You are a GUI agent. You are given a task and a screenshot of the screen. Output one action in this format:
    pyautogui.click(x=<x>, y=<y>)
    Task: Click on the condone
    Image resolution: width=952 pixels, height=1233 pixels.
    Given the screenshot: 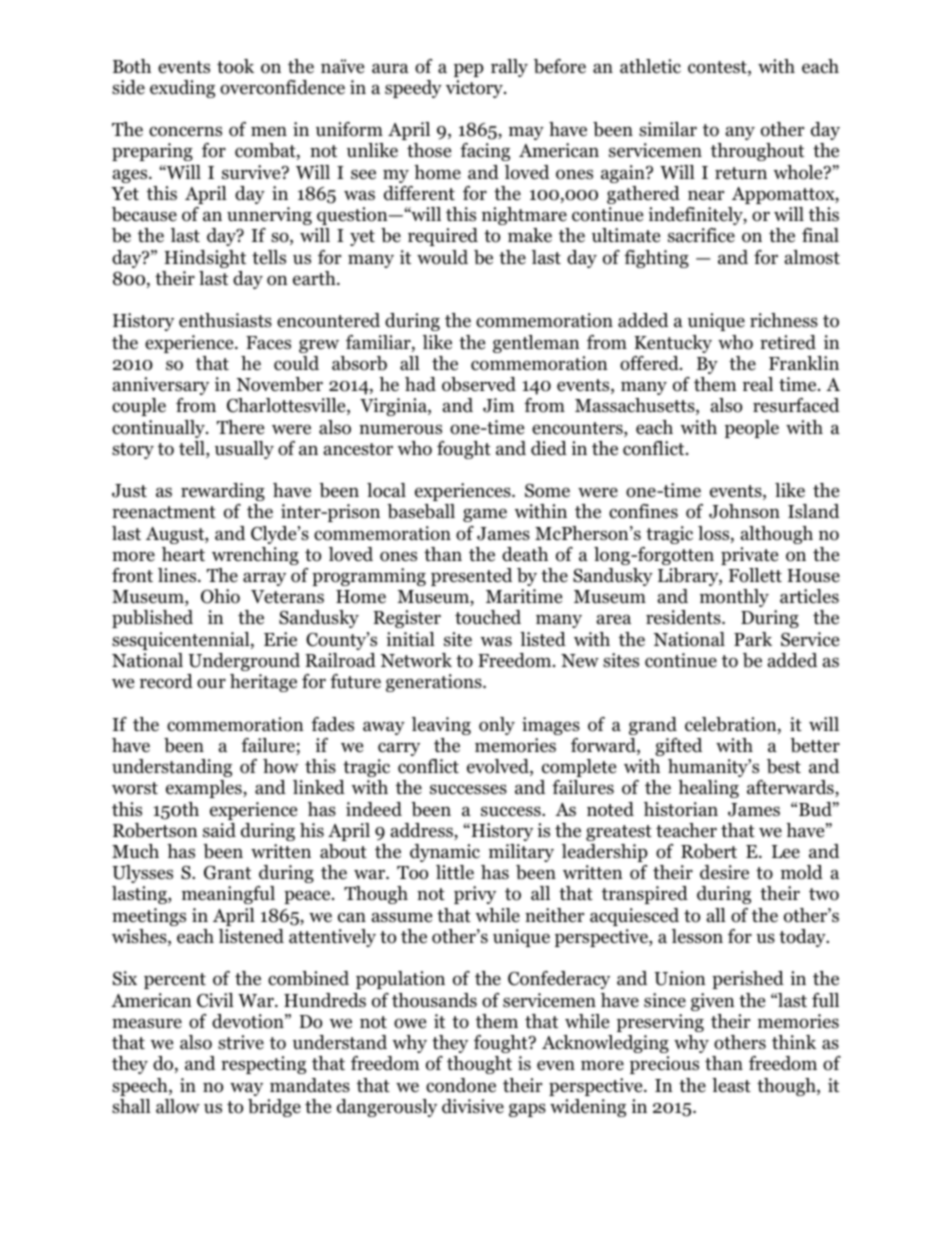 What is the action you would take?
    pyautogui.click(x=461, y=1085)
